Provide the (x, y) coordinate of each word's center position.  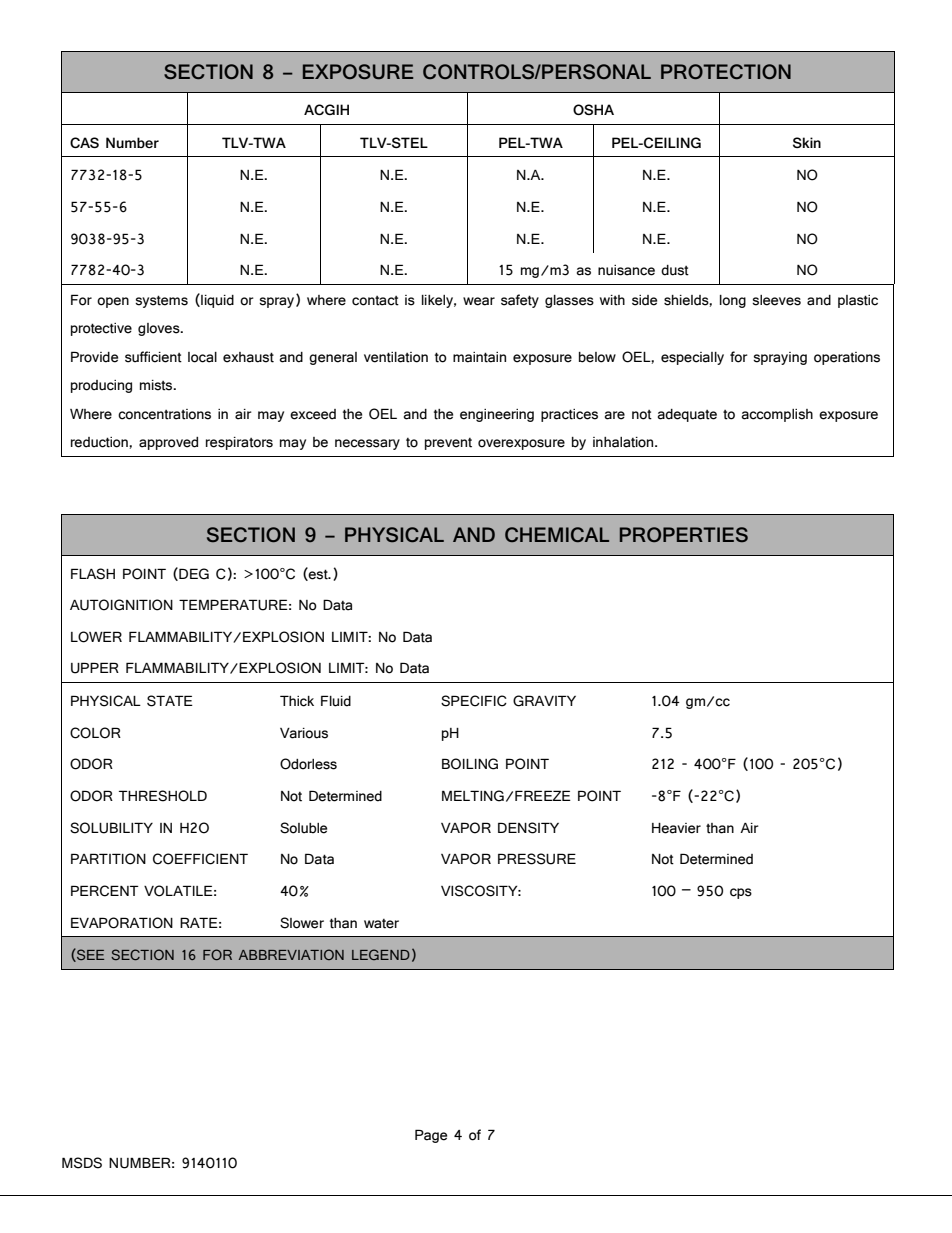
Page (431, 1136)
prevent (448, 444)
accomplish (777, 415)
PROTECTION (726, 71)
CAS (84, 142)
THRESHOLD (163, 796)
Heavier (676, 828)
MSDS (82, 1163)
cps (741, 893)
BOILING (470, 764)
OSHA (593, 109)
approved (168, 443)
